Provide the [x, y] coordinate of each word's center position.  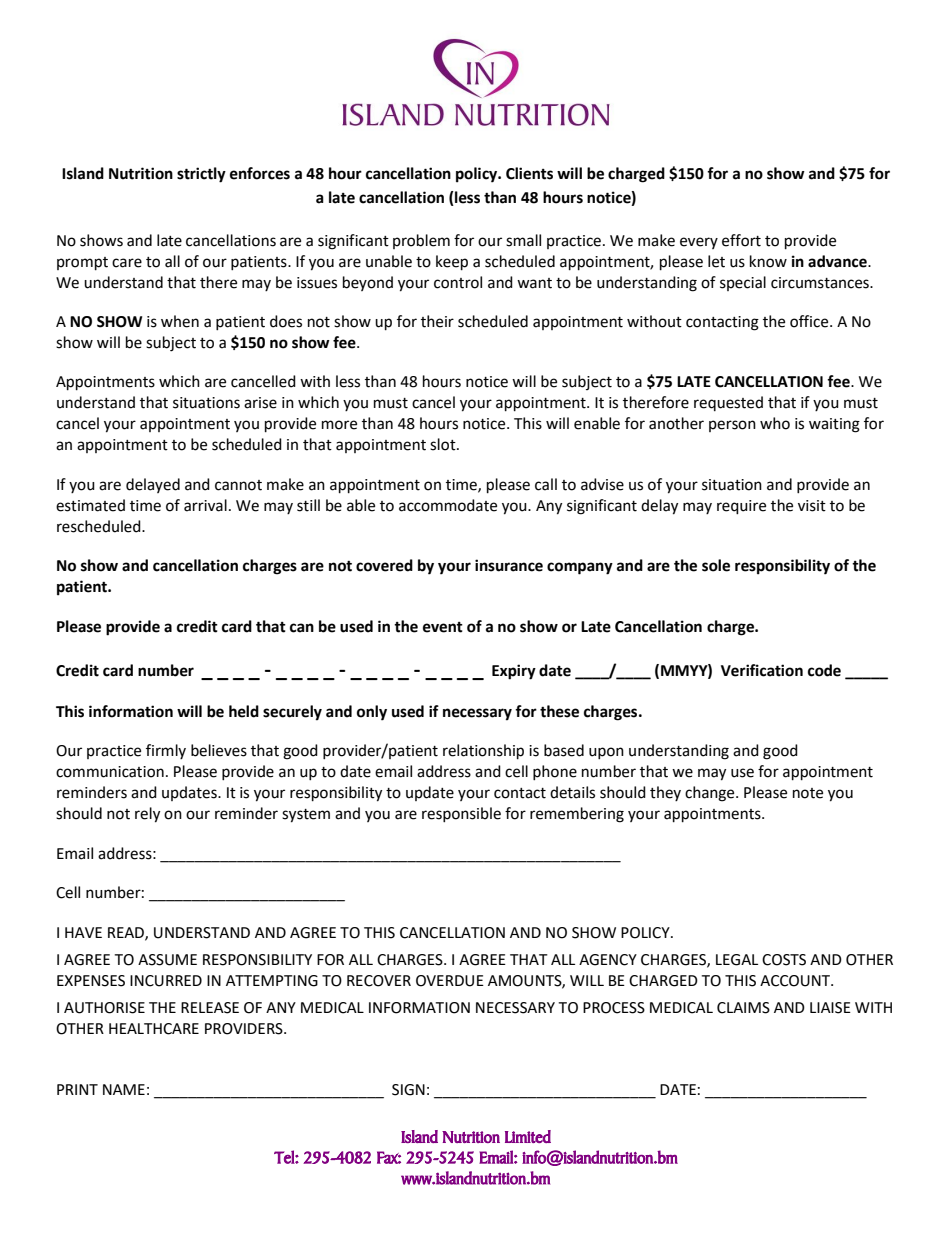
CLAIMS [743, 1008]
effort [741, 240]
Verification [762, 670]
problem [421, 241]
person [732, 426]
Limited [528, 1136]
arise [260, 403]
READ [127, 933]
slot [444, 444]
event [443, 627]
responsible [461, 814]
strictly [201, 175]
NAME [124, 1089]
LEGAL [737, 960]
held [244, 711]
